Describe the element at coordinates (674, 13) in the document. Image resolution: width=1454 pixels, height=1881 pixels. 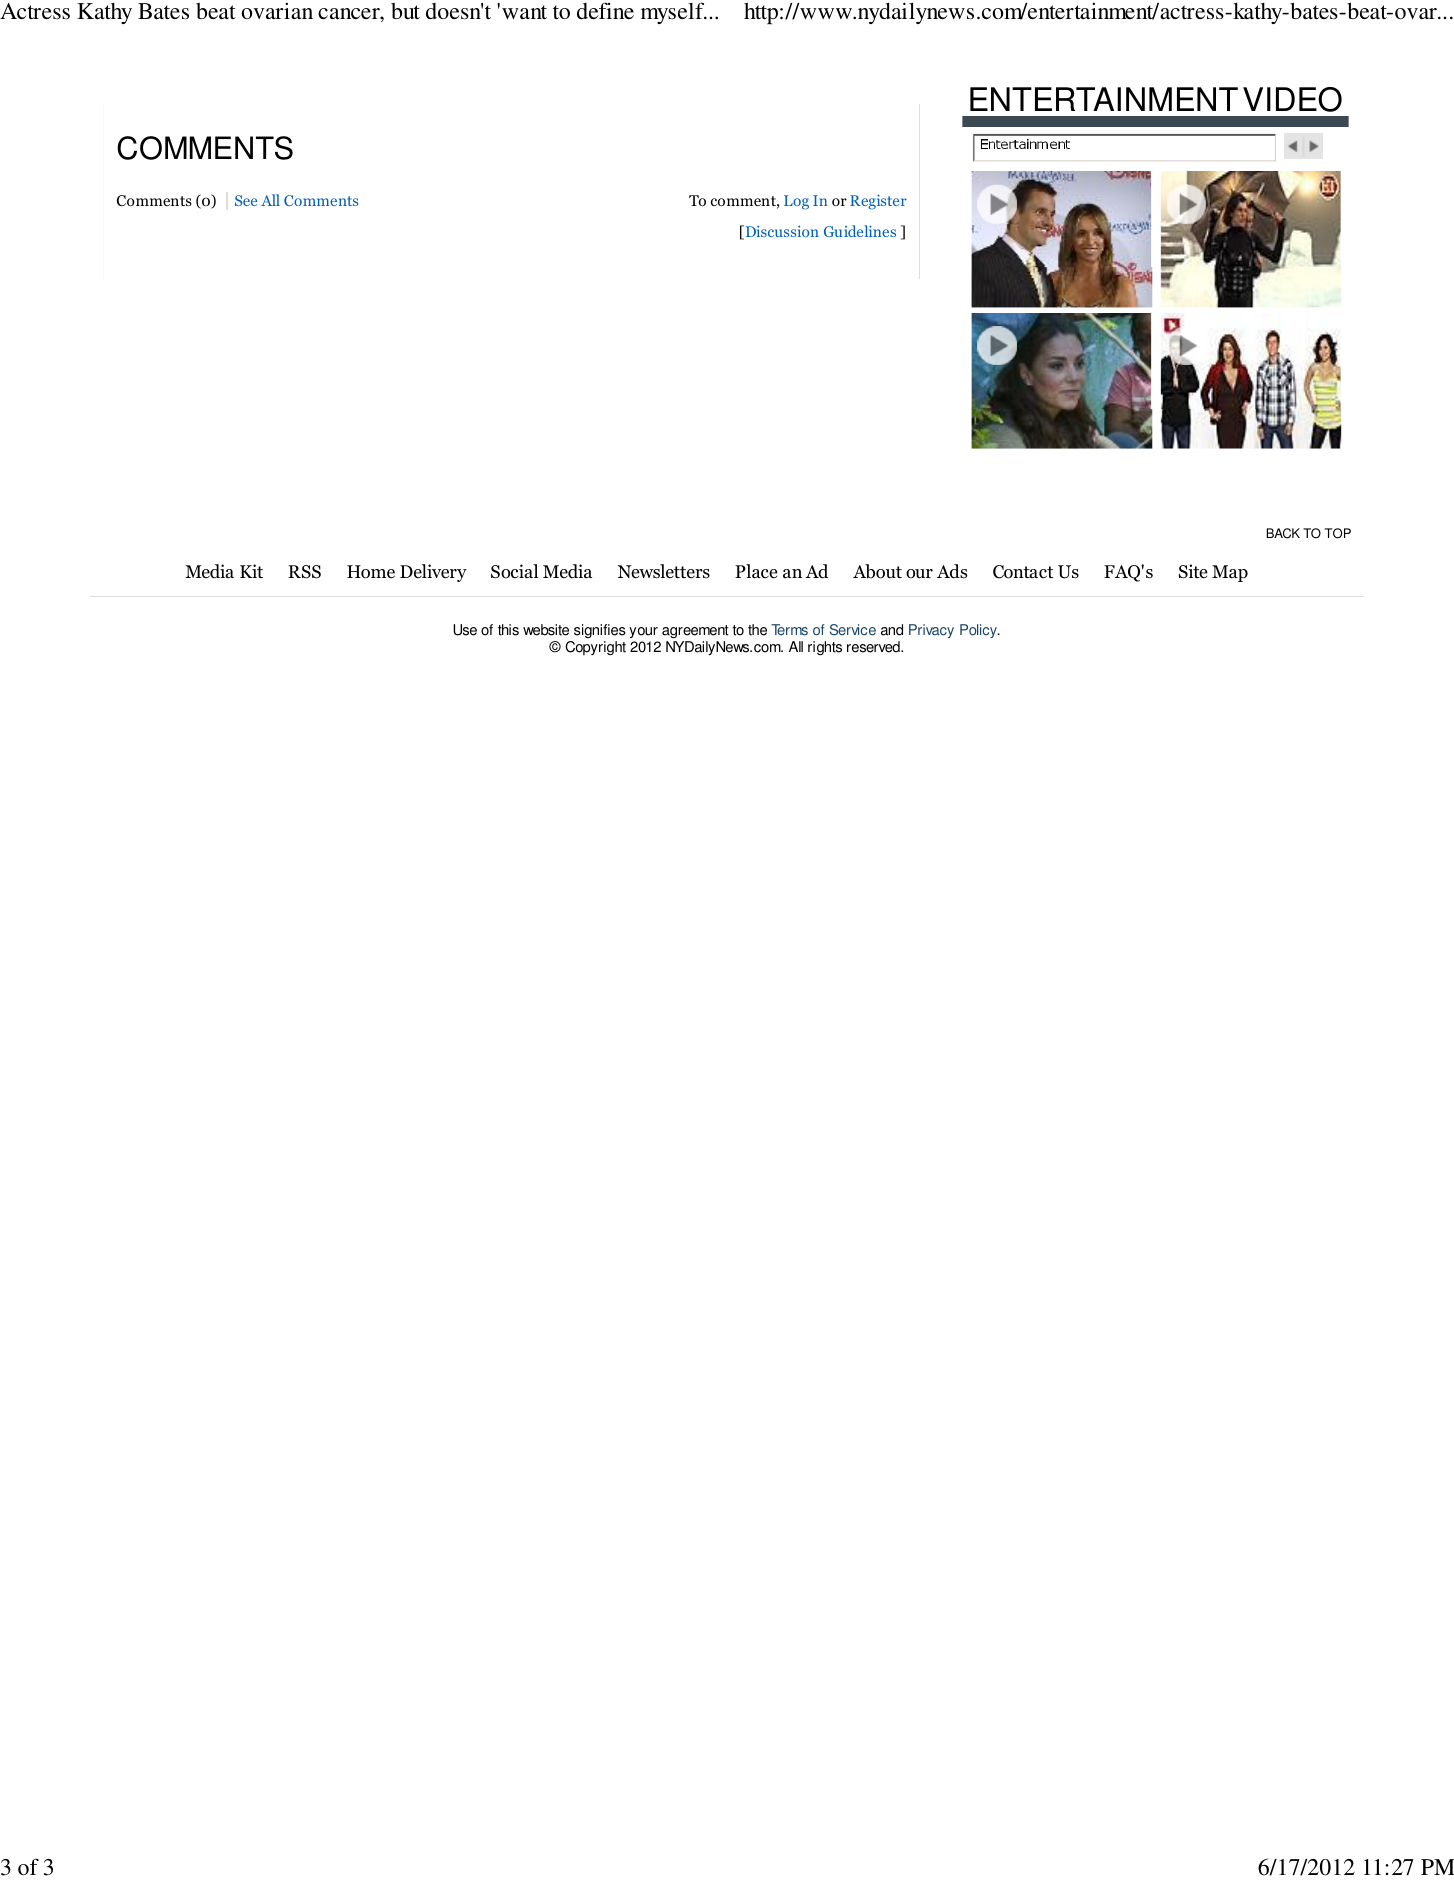
I see `myself` at that location.
